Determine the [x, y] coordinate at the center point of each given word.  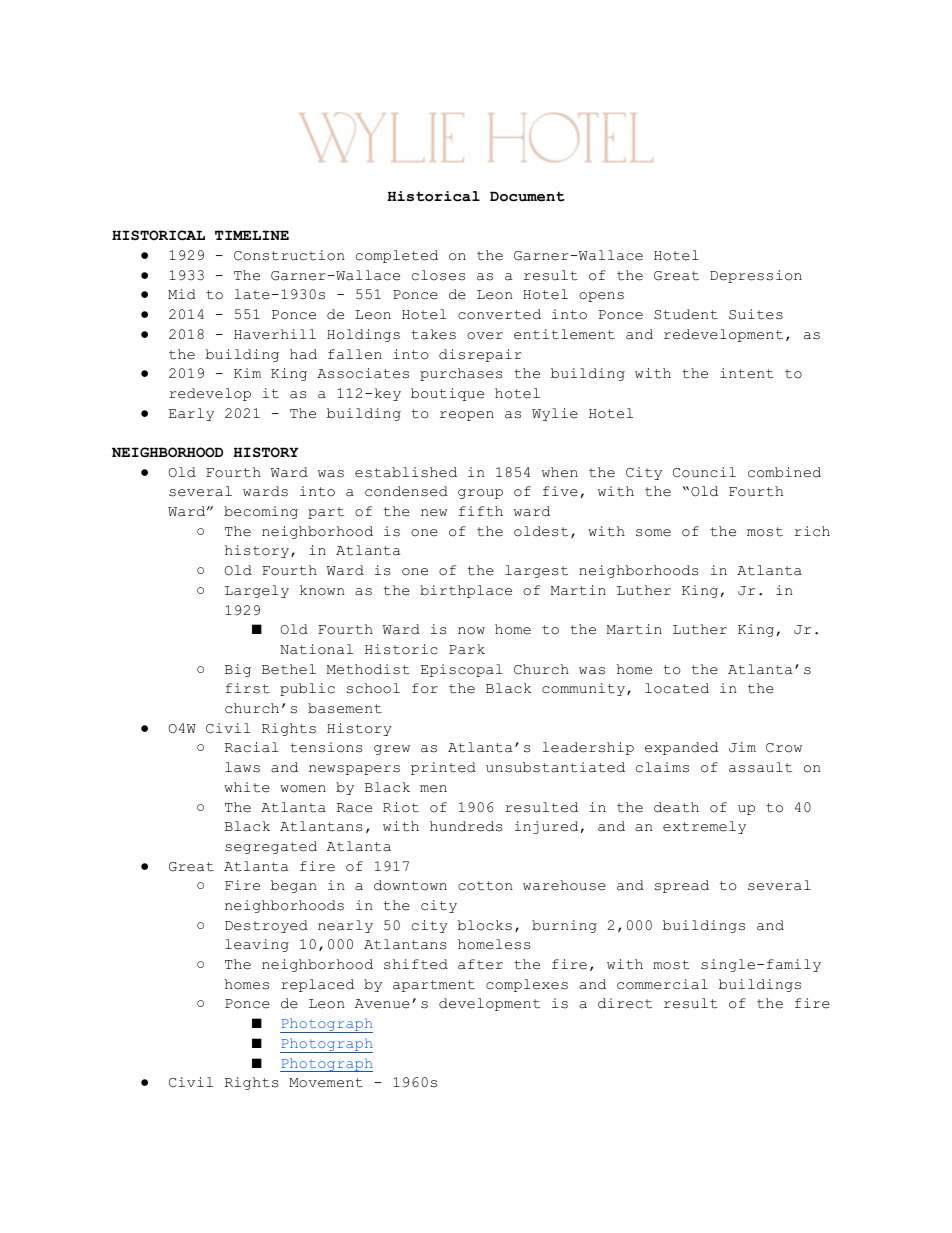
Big [238, 670]
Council [704, 472]
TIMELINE [252, 235]
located [677, 688]
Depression [756, 276]
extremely [704, 827]
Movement [326, 1083]
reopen [467, 416]
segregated [271, 847]
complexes [527, 985]
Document [527, 196]
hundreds [466, 826]
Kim [247, 373]
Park [467, 649]
